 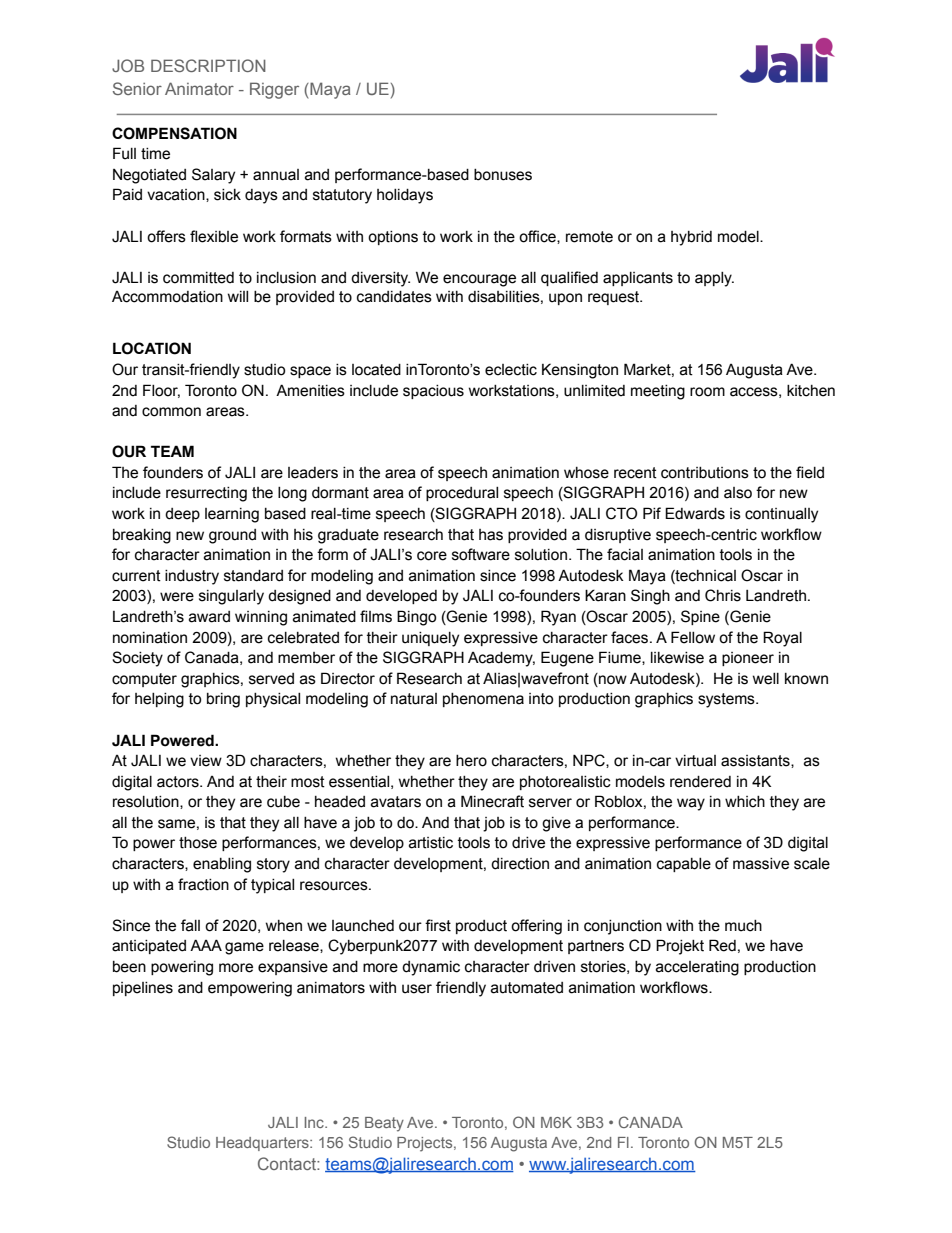 I want to click on Headquarters, so click(x=263, y=1144).
